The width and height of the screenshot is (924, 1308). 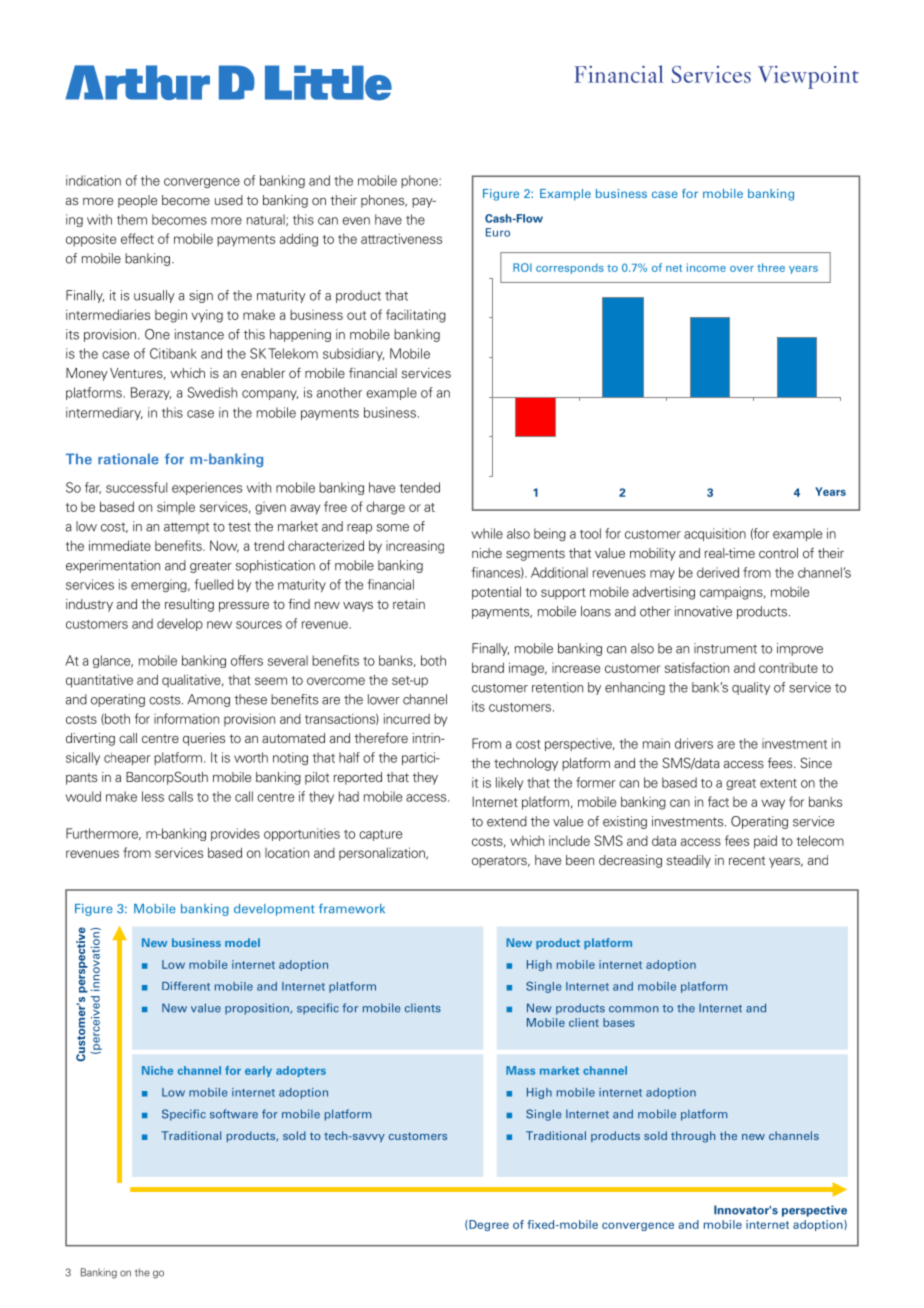 I want to click on software, so click(x=234, y=1114).
